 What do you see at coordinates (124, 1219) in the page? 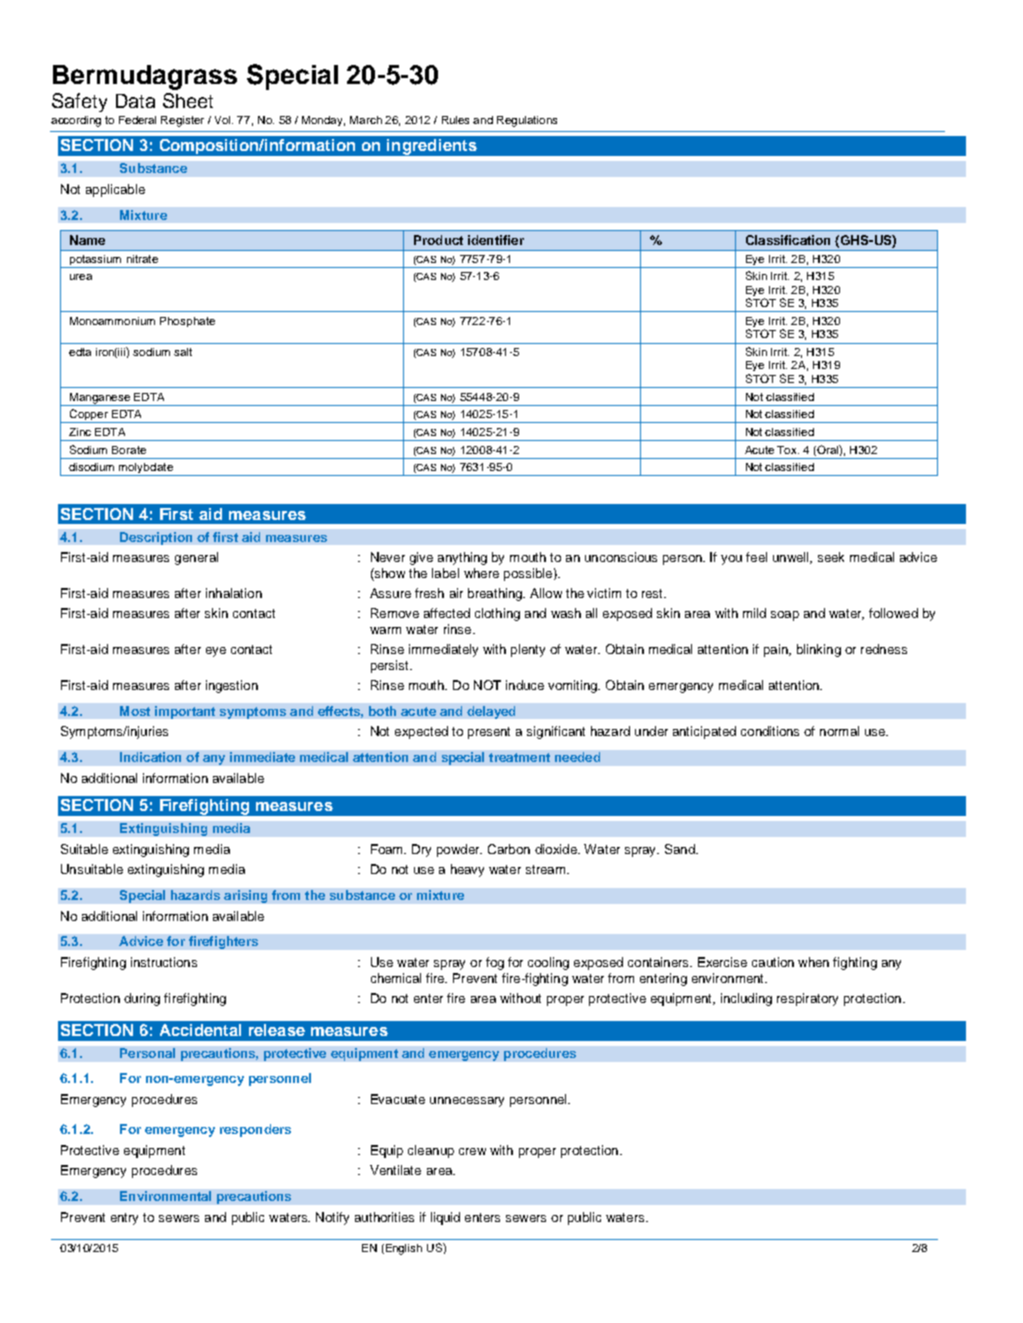
I see `entry` at bounding box center [124, 1219].
